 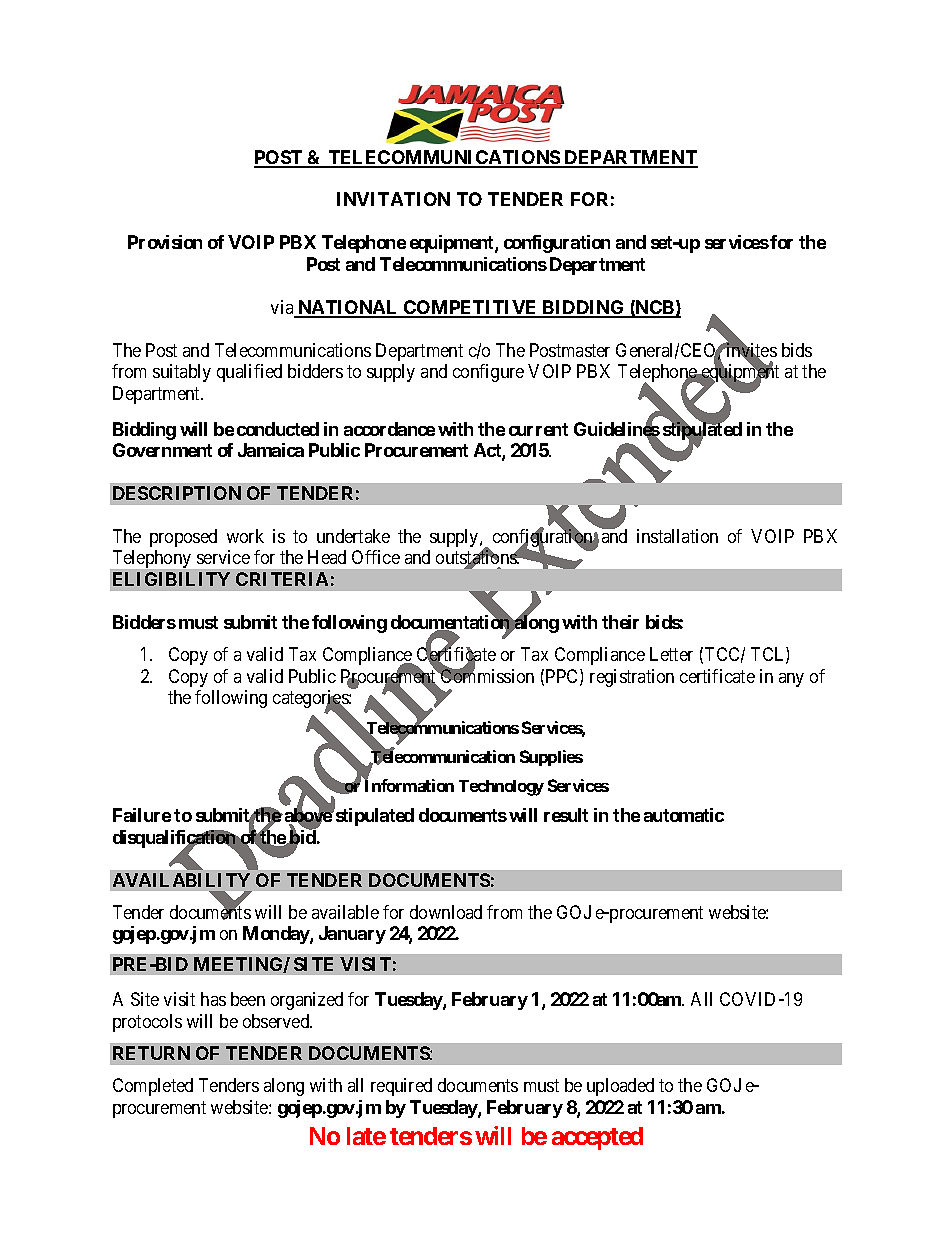 What do you see at coordinates (311, 700) in the document?
I see `categories` at bounding box center [311, 700].
